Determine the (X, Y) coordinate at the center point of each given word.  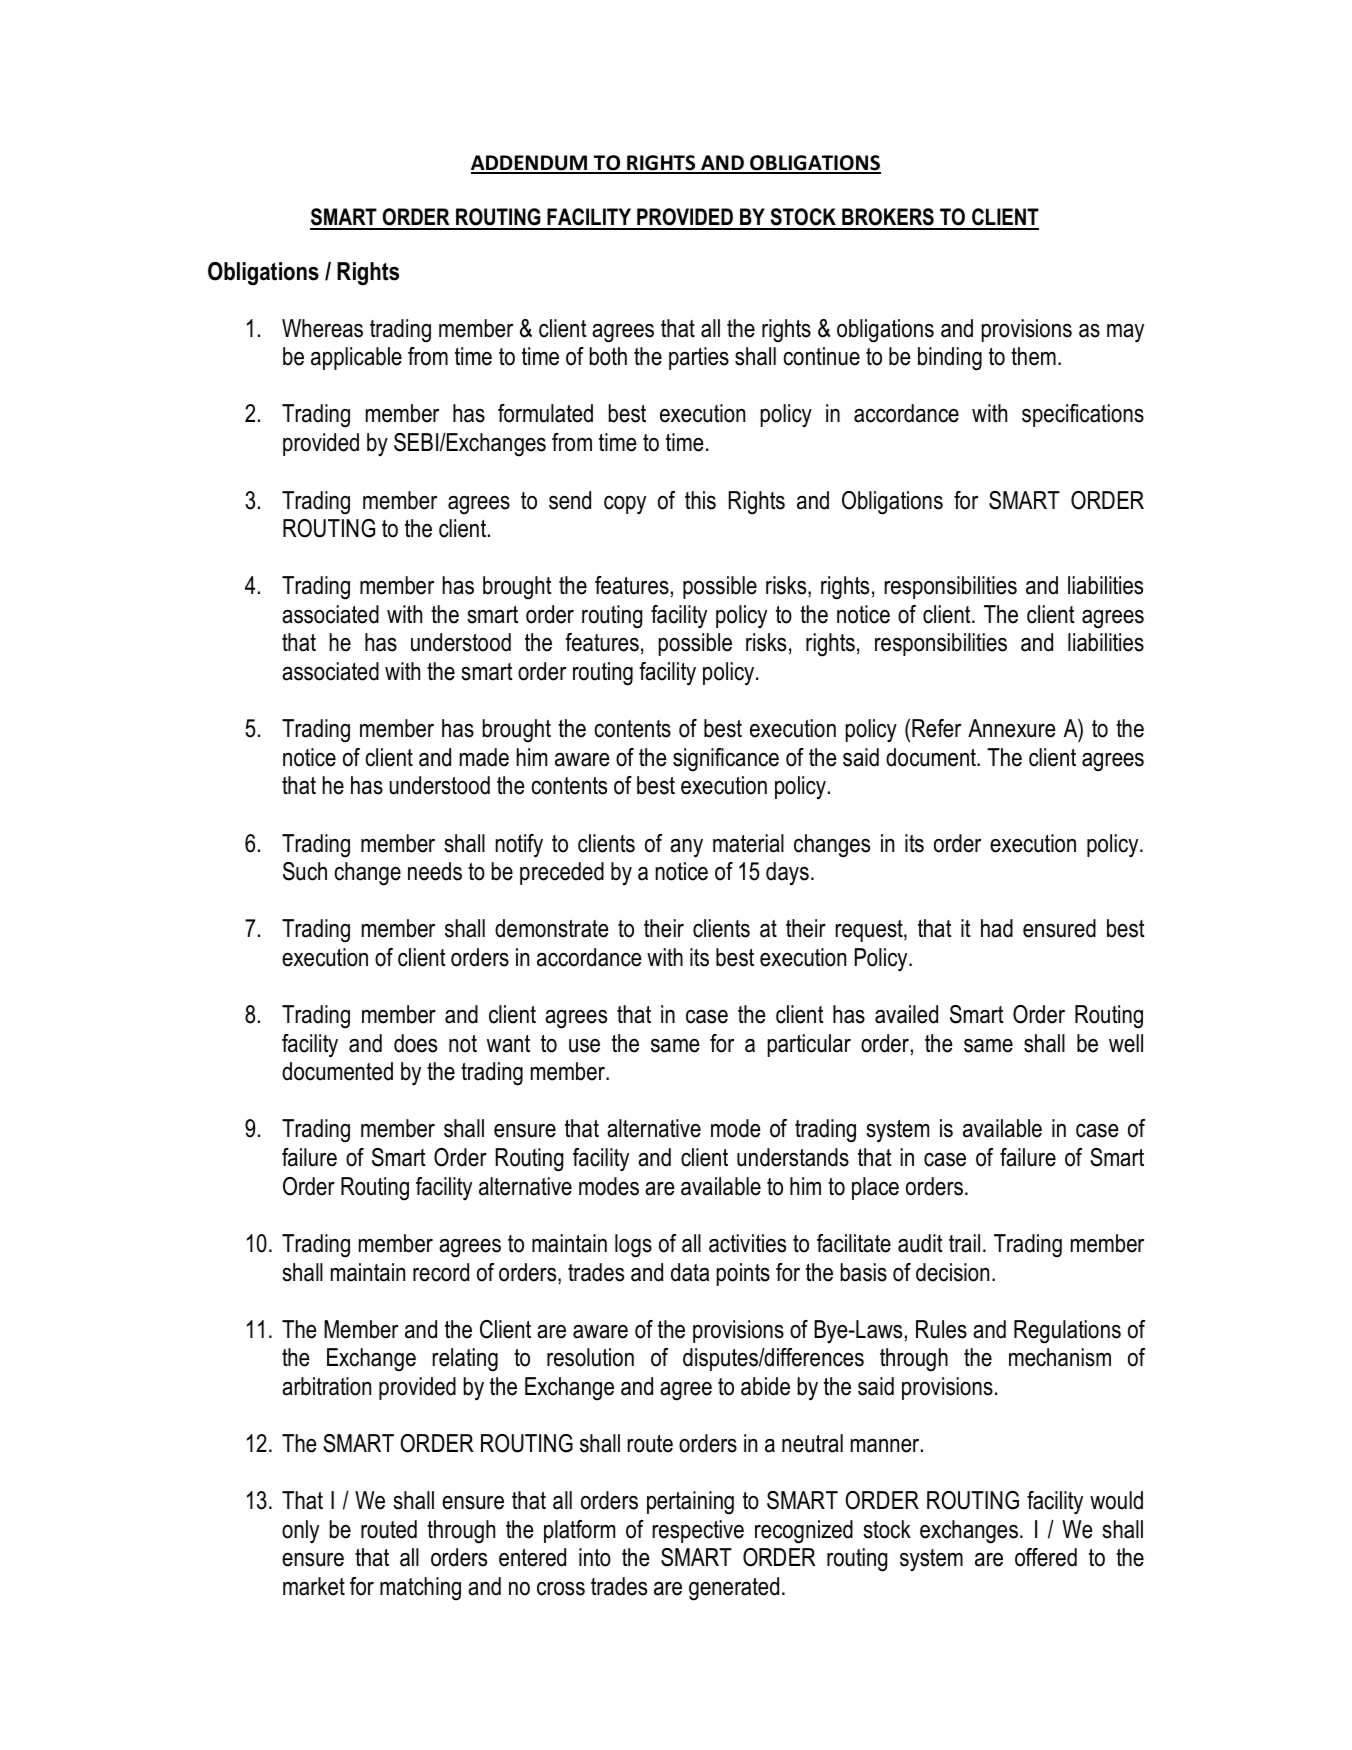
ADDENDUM (530, 164)
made (484, 757)
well (1126, 1043)
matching (420, 1589)
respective (698, 1531)
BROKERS (888, 218)
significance (726, 760)
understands (793, 1157)
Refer (936, 728)
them (1033, 356)
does (415, 1043)
